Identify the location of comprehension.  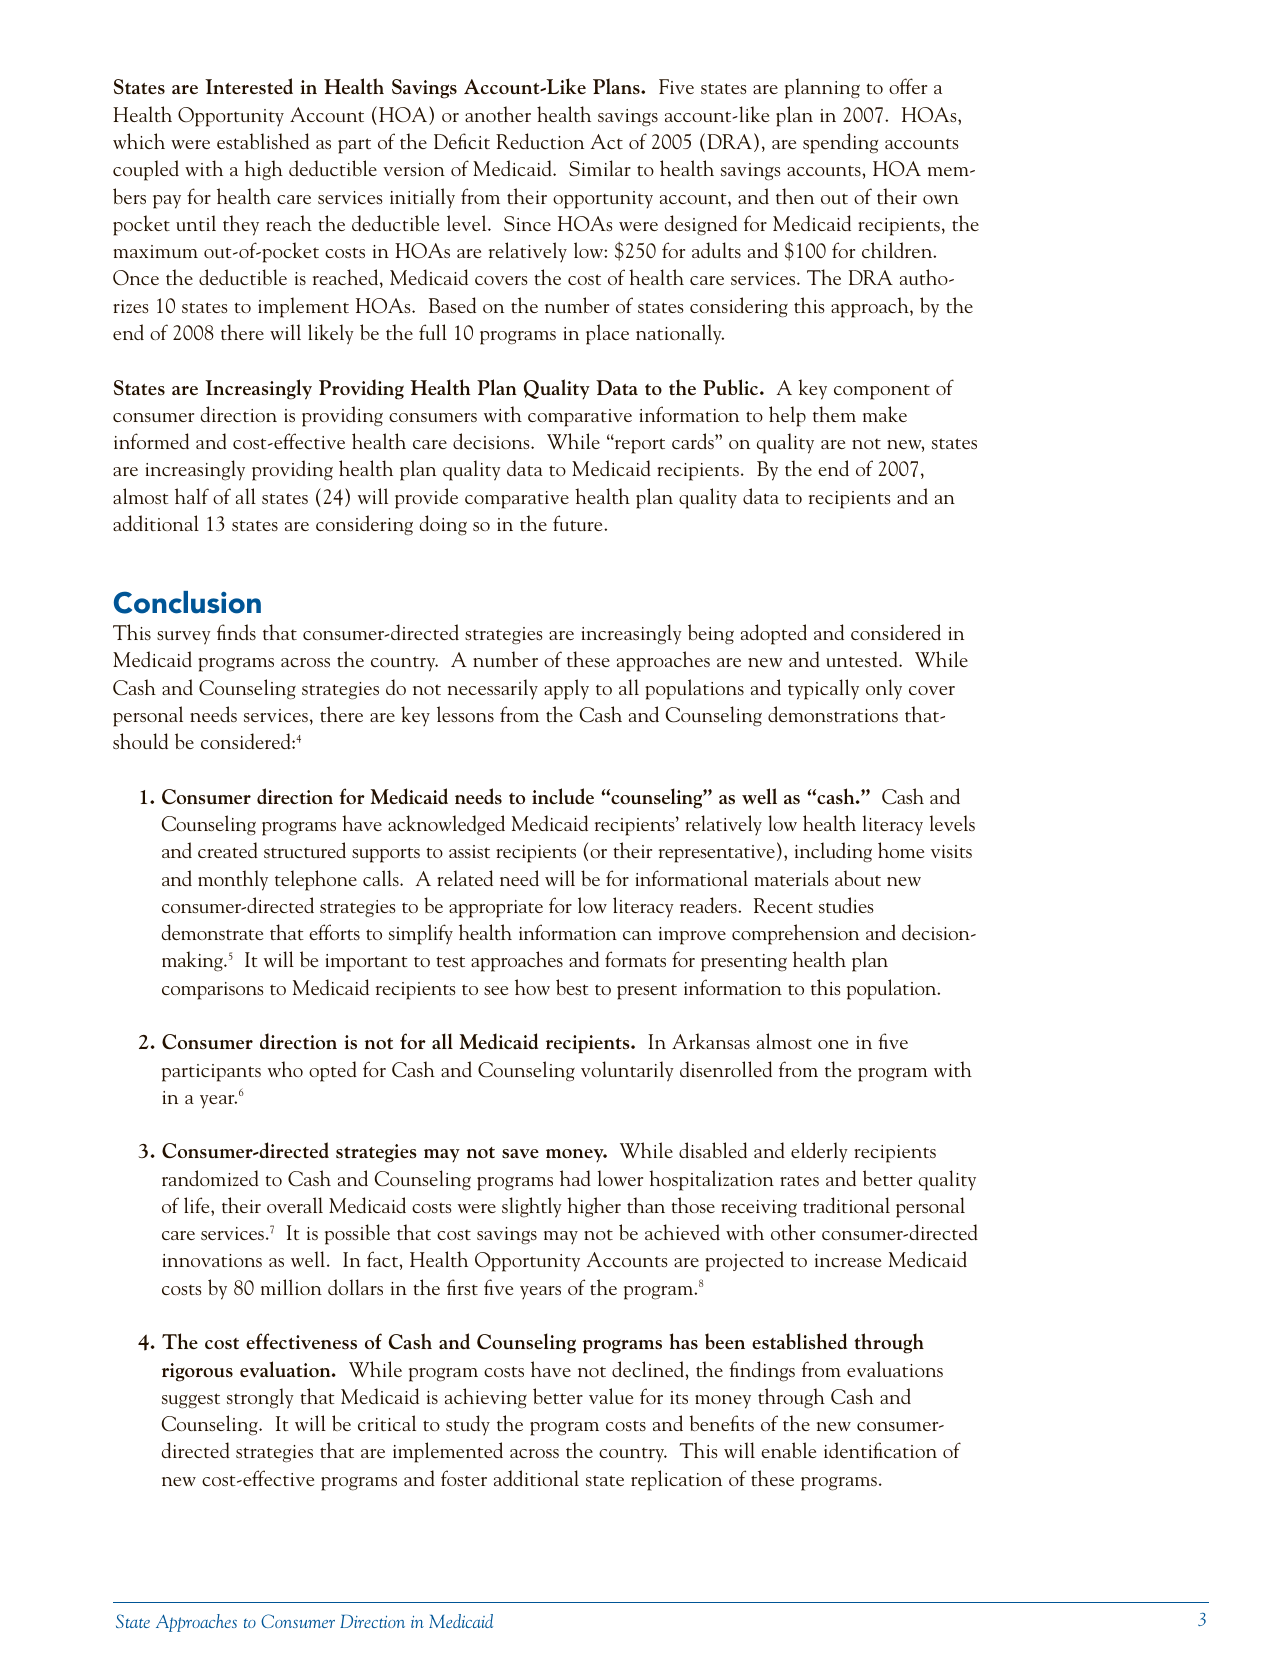
(795, 934).
